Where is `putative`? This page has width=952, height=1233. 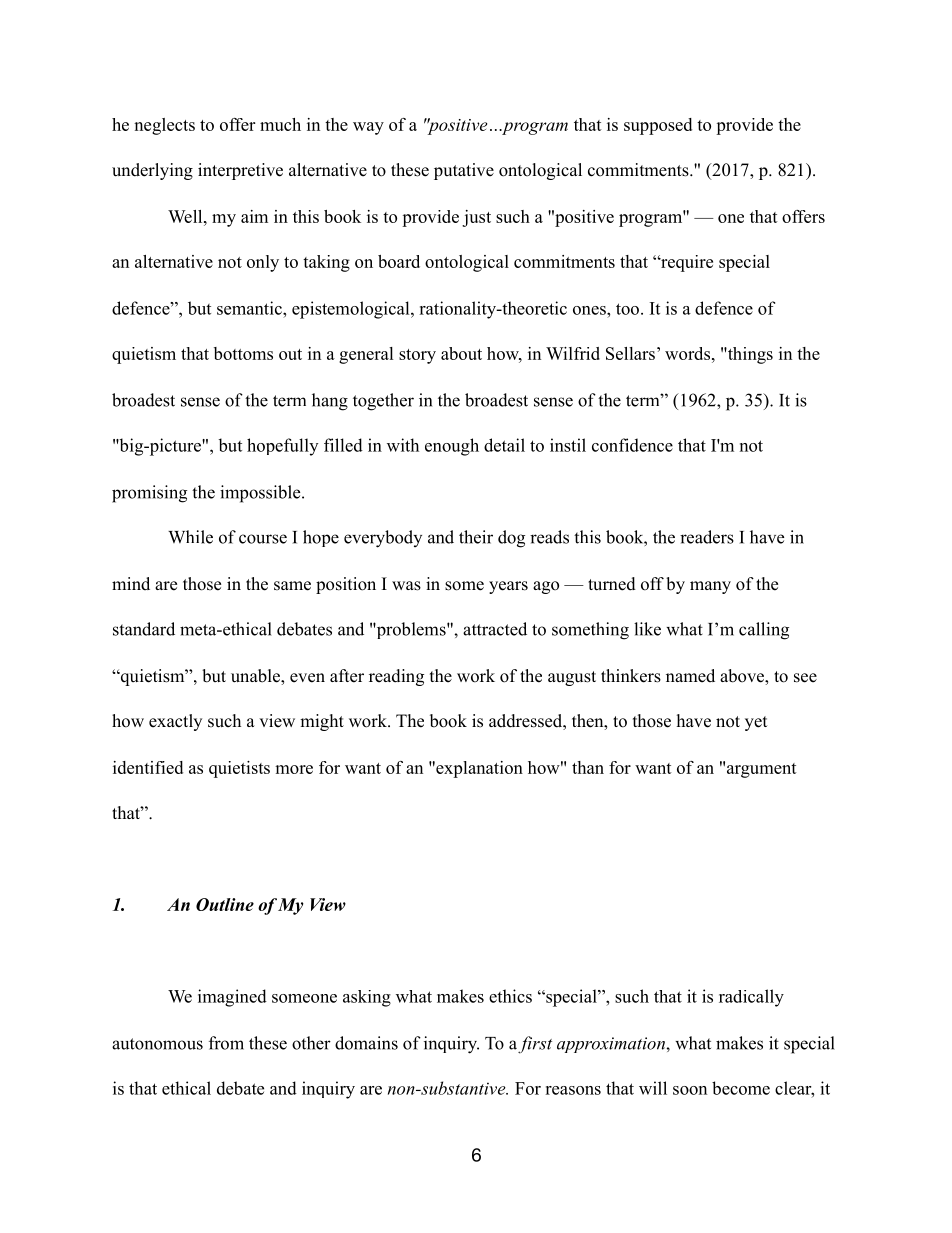
putative is located at coordinates (464, 171).
